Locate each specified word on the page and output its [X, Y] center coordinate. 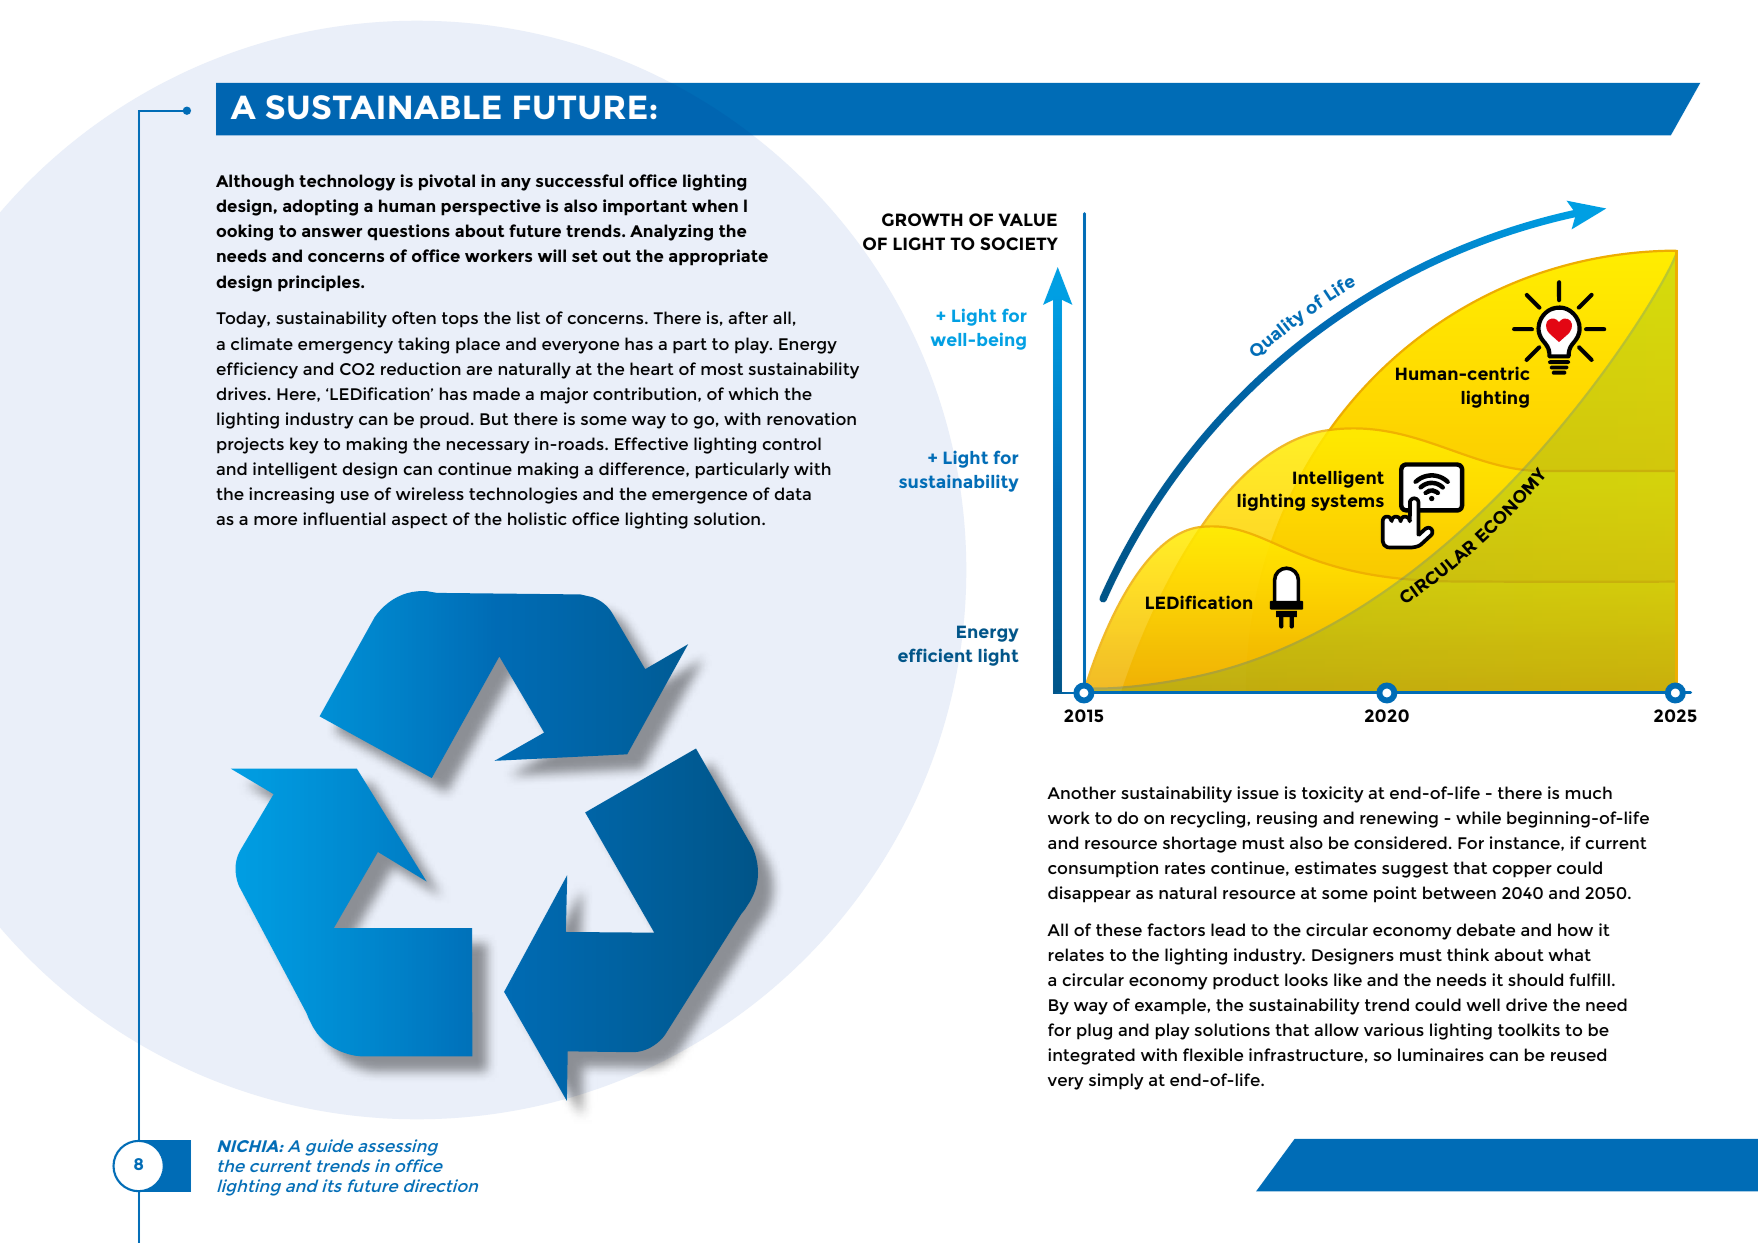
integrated [1091, 1056]
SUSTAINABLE [383, 107]
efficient [935, 655]
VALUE [1027, 219]
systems [1347, 502]
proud [444, 420]
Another [1081, 792]
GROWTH [922, 219]
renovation [811, 418]
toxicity [1333, 794]
